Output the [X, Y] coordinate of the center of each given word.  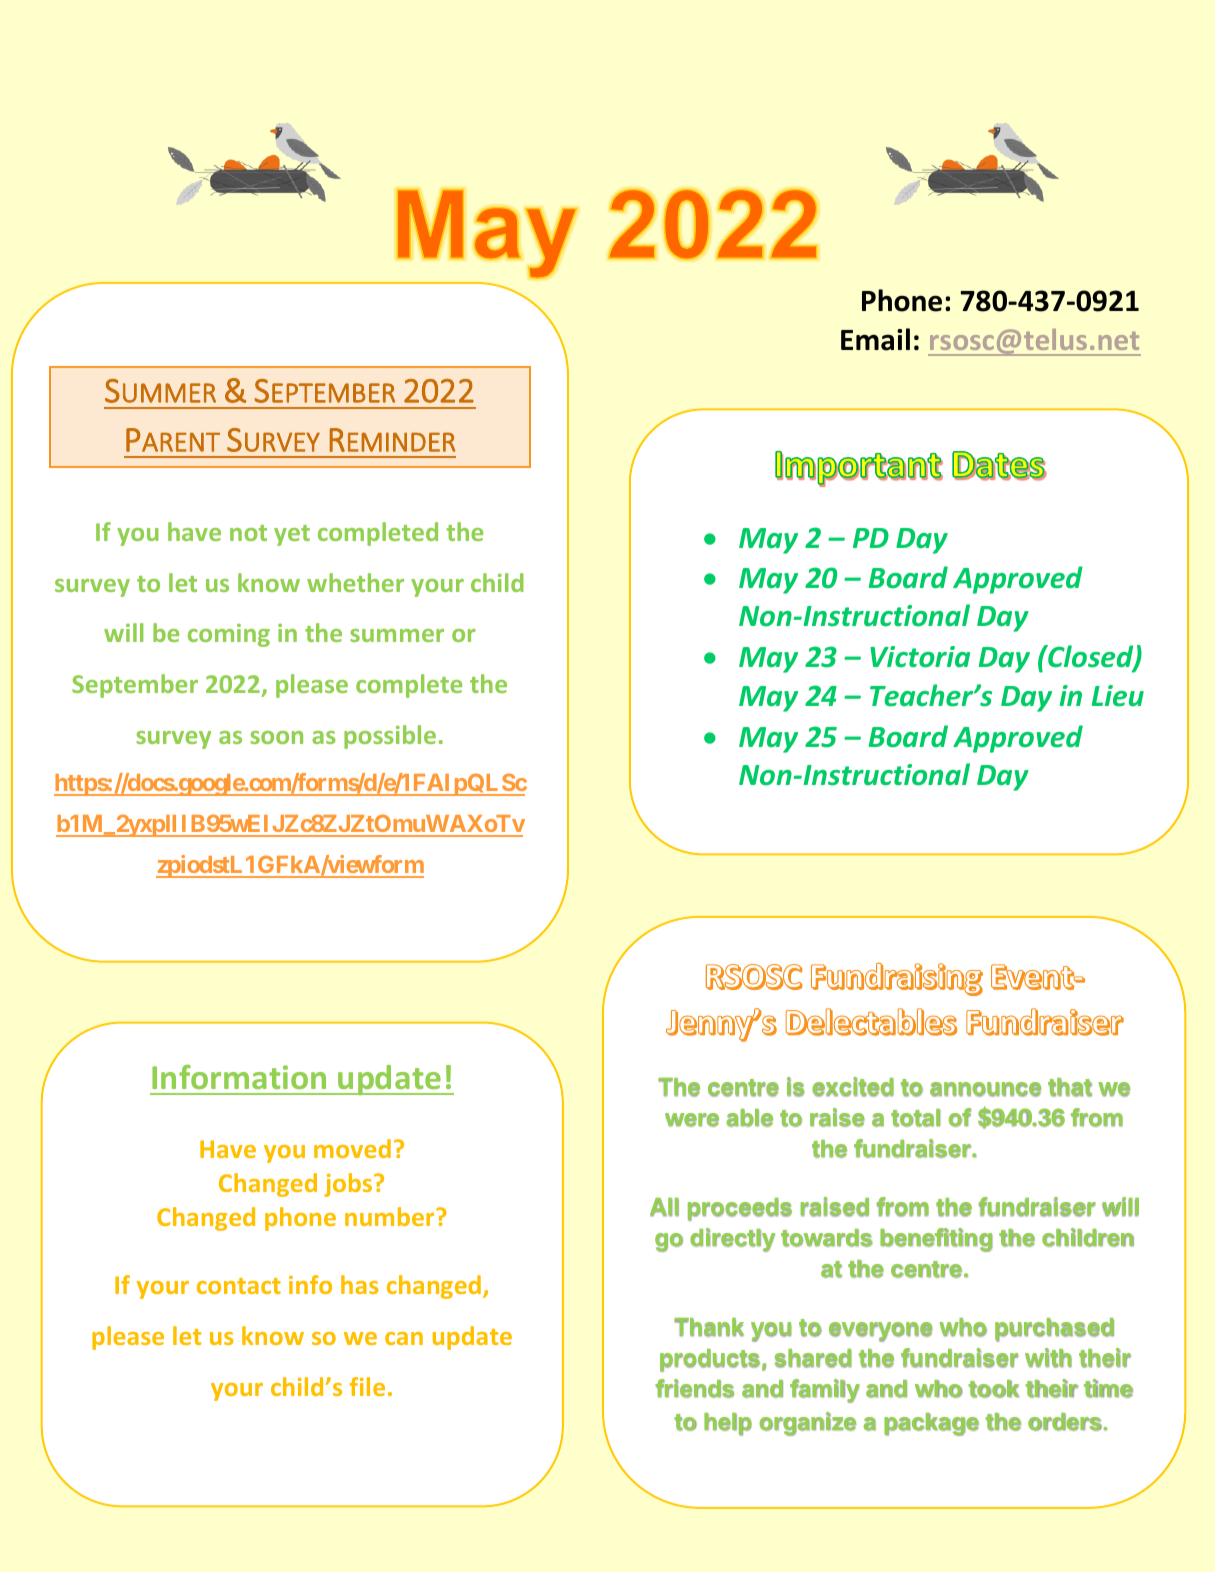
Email [875, 339]
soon [276, 737]
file [367, 1386]
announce [985, 1089]
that [1070, 1087]
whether [355, 582]
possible [390, 737]
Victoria [920, 657]
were [692, 1120]
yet [292, 535]
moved [352, 1148]
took [993, 1389]
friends [694, 1388]
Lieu [1118, 696]
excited [853, 1087]
